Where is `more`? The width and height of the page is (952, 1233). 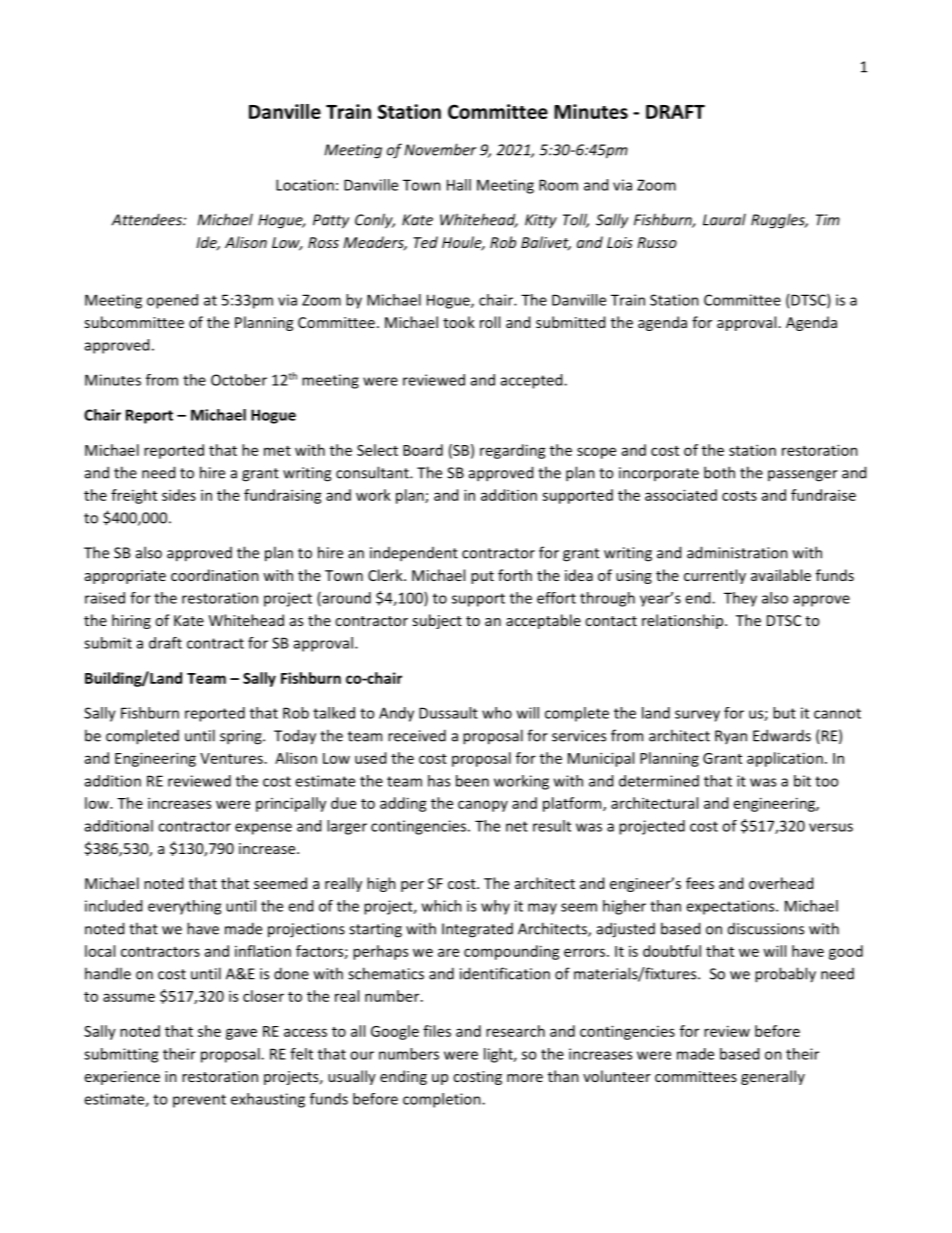
more is located at coordinates (525, 1078).
